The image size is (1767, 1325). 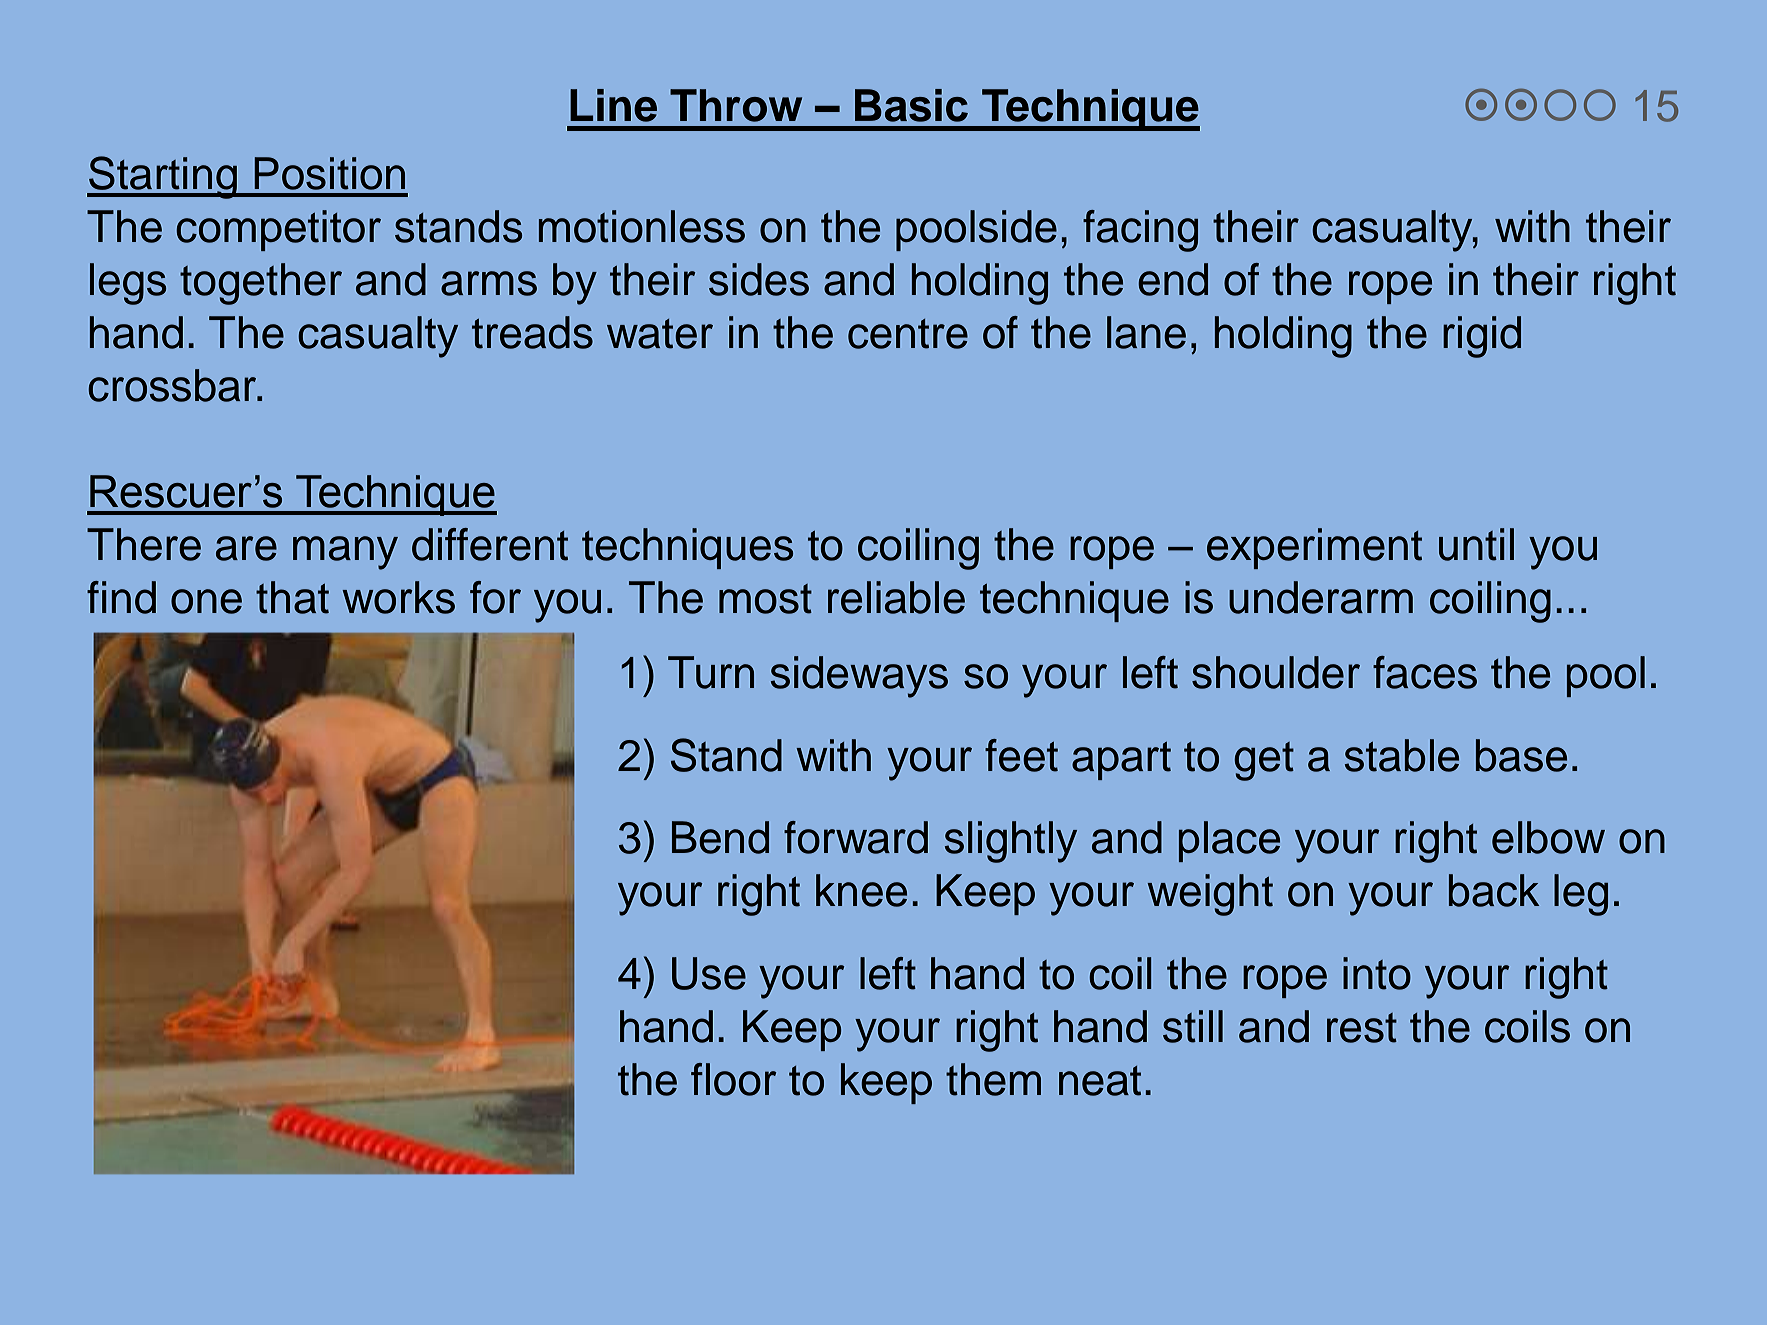 I want to click on Throw, so click(x=736, y=105).
